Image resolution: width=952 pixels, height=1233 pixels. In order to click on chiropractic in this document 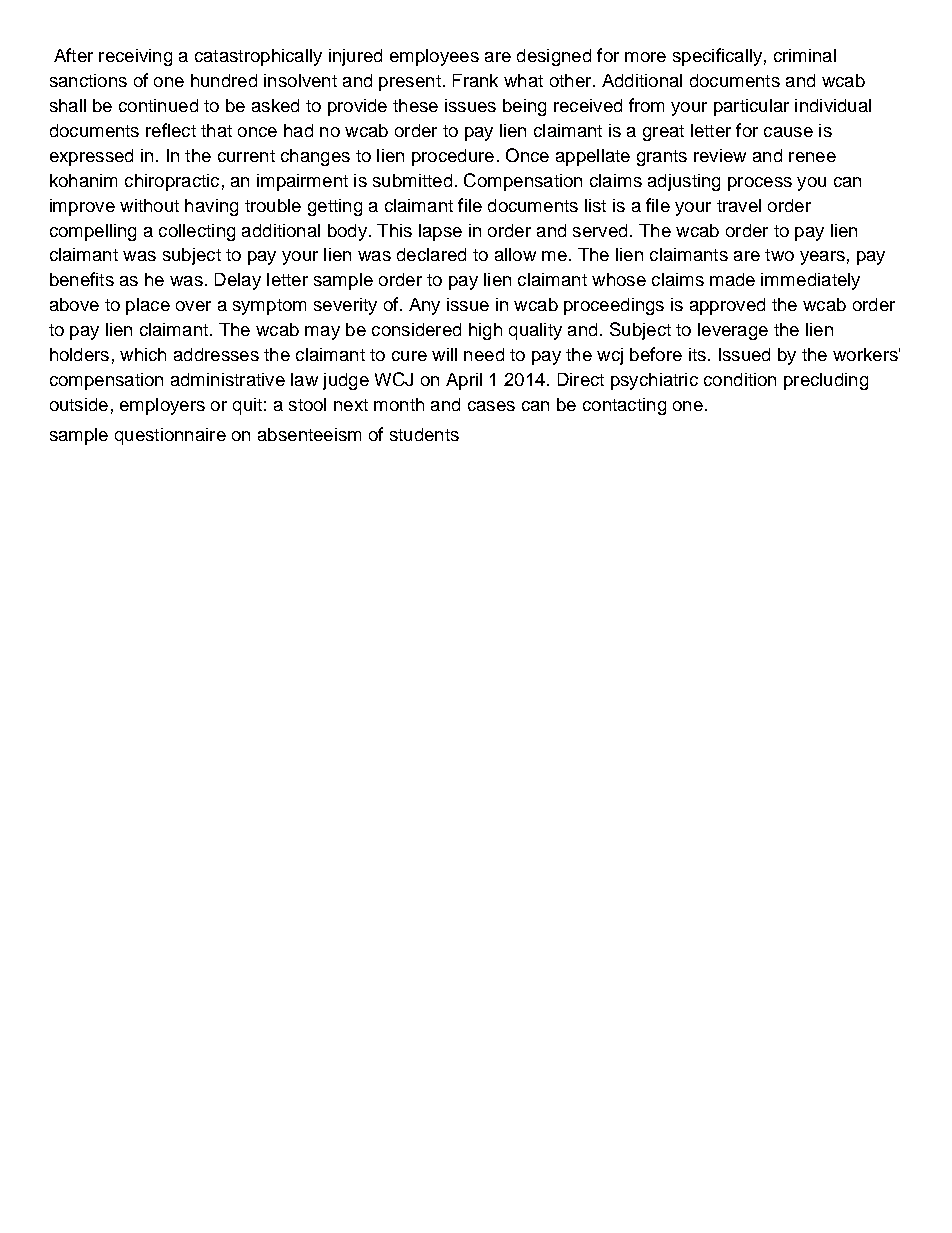, I will do `click(172, 182)`.
